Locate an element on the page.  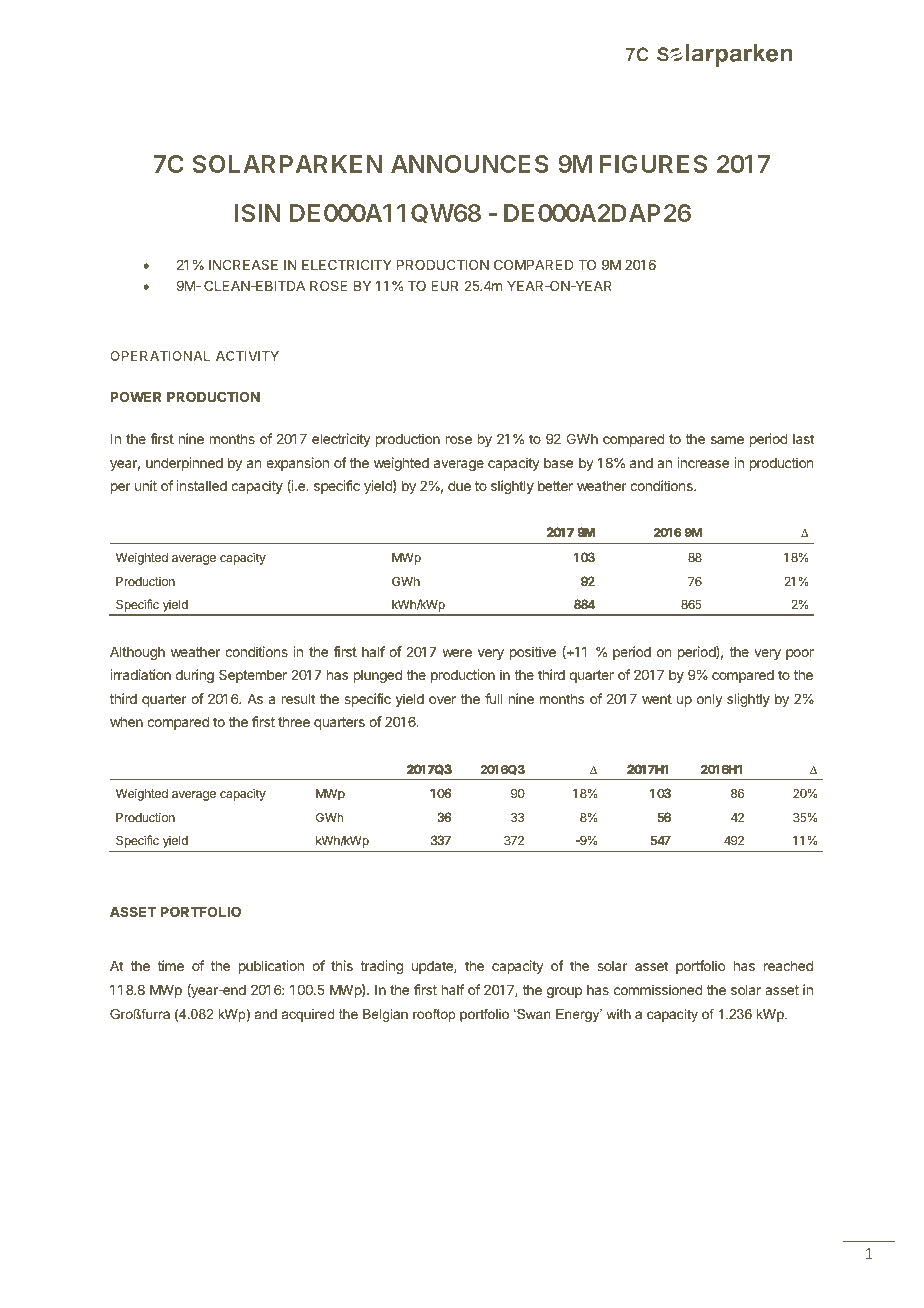
when is located at coordinates (126, 722).
